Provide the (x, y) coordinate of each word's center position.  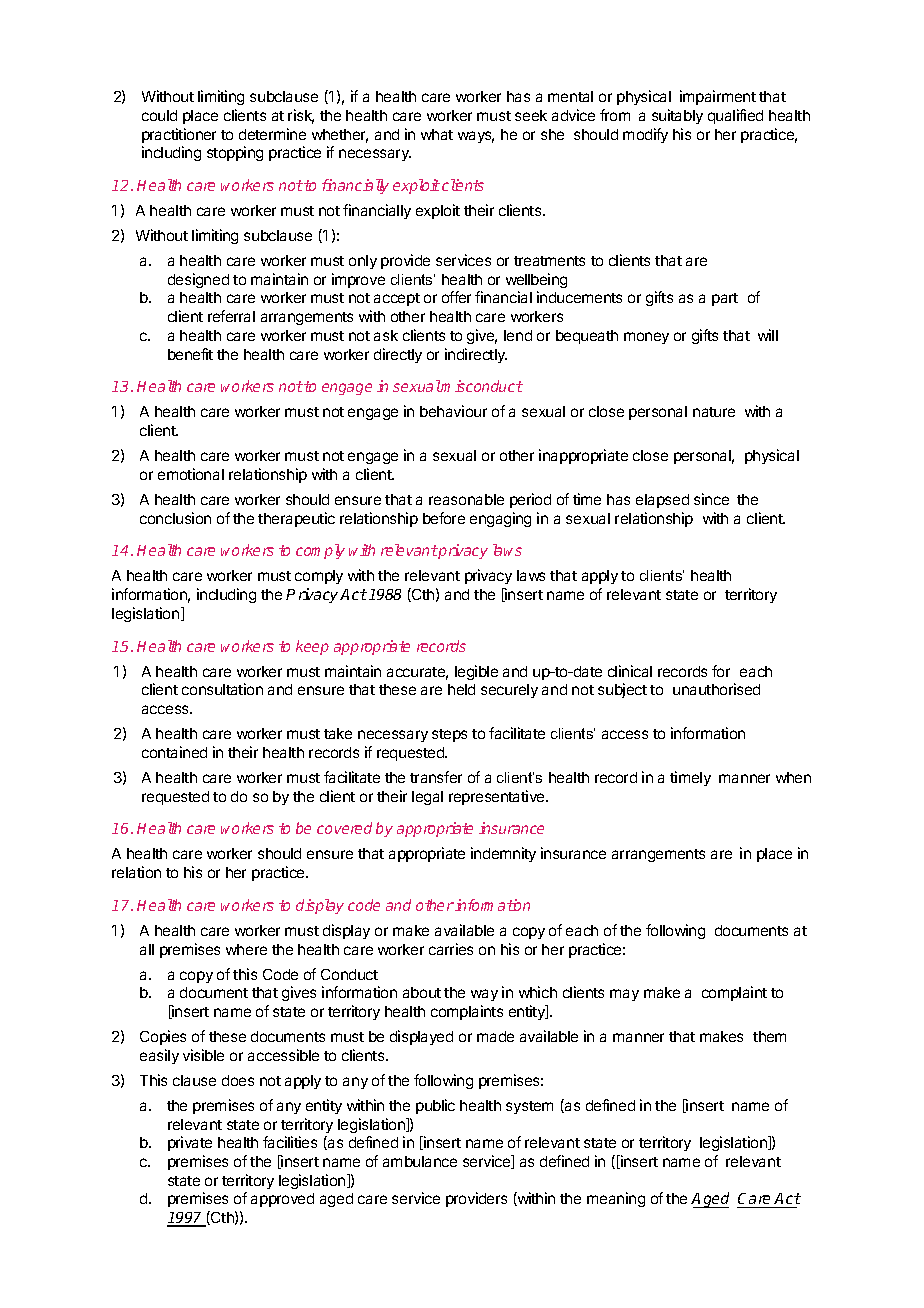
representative (498, 797)
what (437, 134)
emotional (191, 474)
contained (174, 752)
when (793, 777)
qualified (735, 116)
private (190, 1143)
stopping (235, 153)
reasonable (466, 499)
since (711, 499)
